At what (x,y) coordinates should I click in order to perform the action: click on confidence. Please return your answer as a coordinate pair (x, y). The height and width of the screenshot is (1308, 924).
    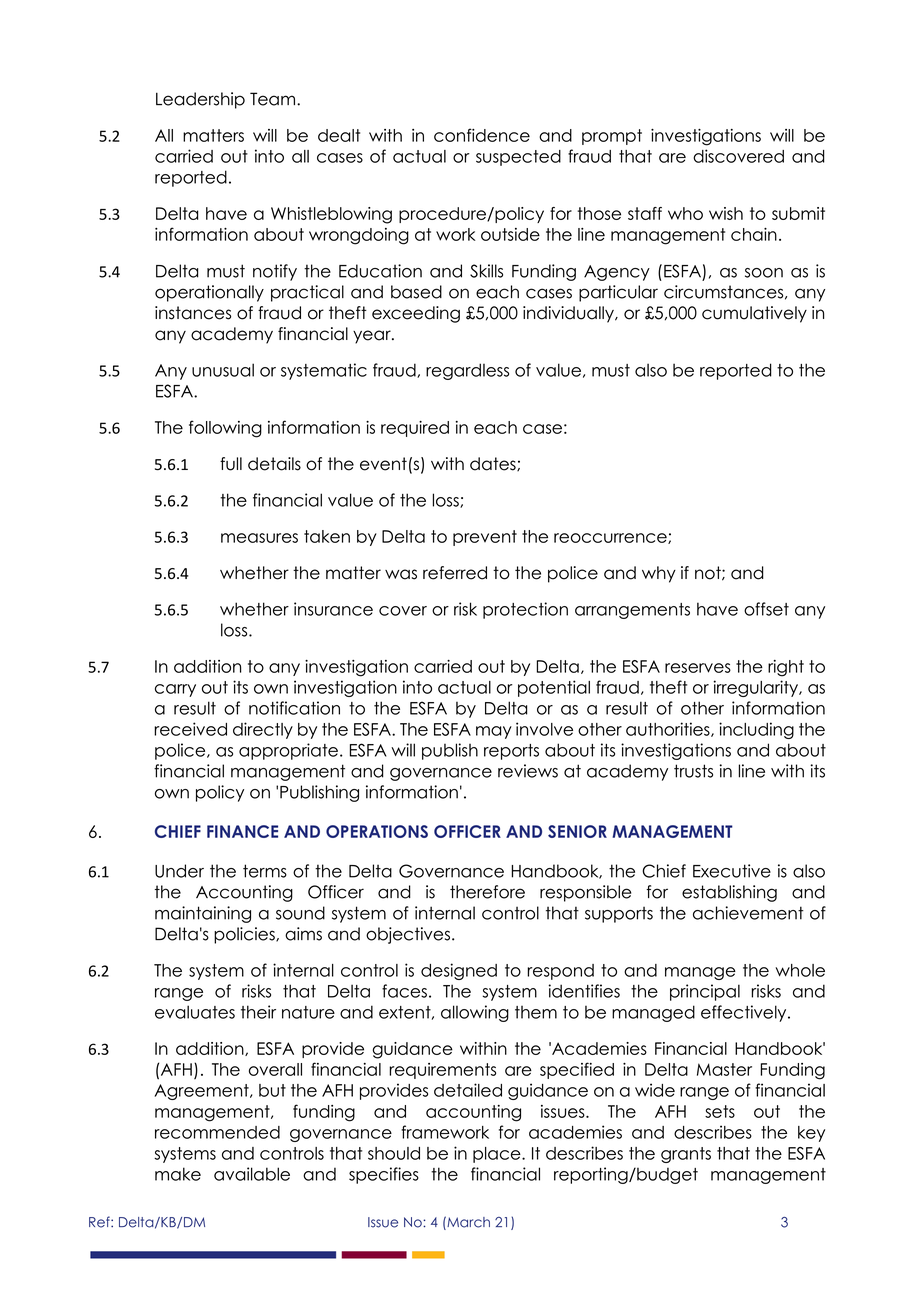
    Looking at the image, I should click on (482, 135).
